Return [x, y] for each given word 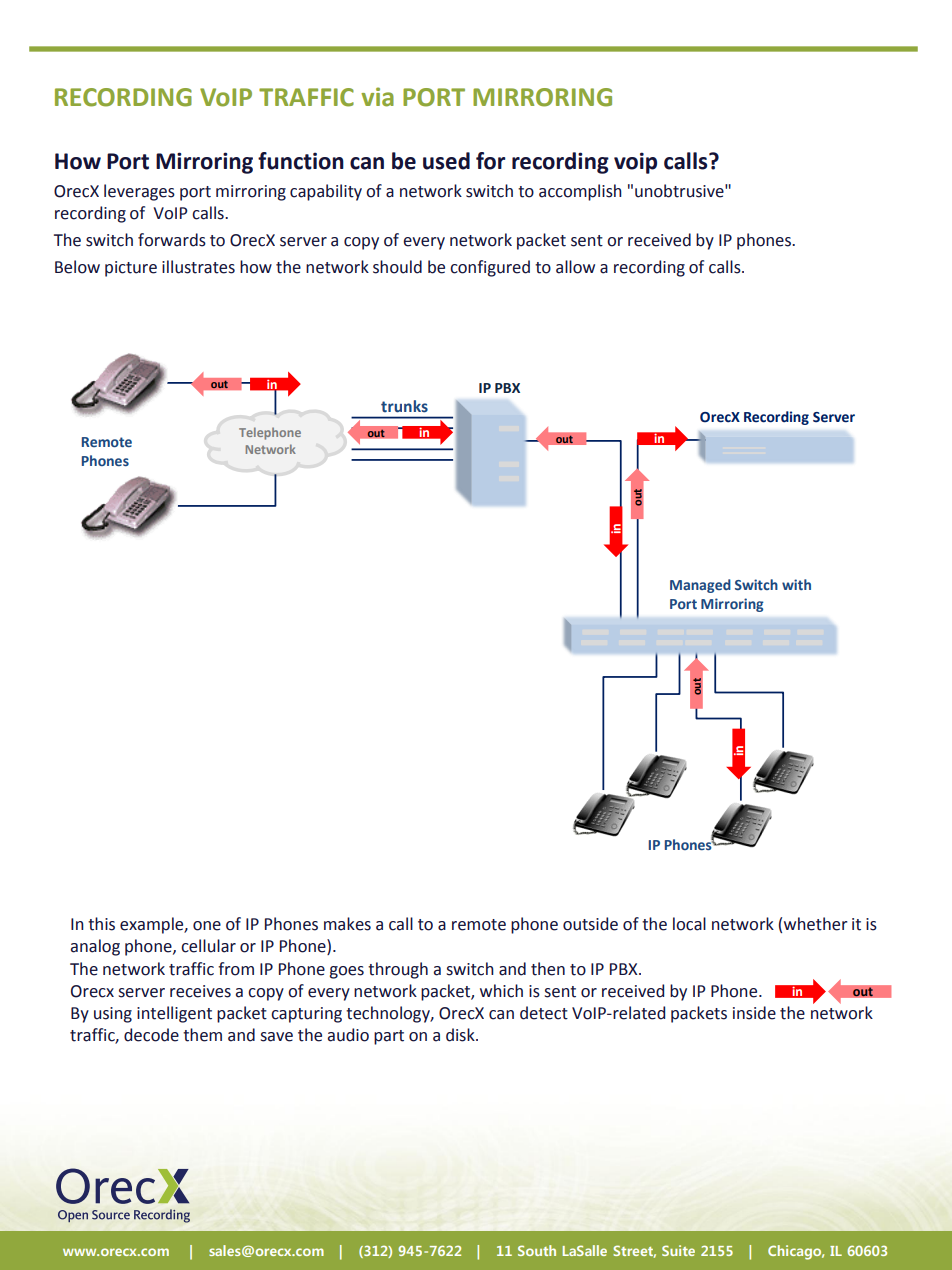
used [446, 161]
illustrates [198, 267]
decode [151, 1035]
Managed [700, 586]
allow [575, 267]
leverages [139, 192]
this [101, 924]
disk [461, 1035]
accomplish [580, 192]
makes [347, 924]
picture [131, 269]
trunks [404, 406]
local [689, 924]
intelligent [174, 1014]
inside [754, 1013]
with [796, 584]
